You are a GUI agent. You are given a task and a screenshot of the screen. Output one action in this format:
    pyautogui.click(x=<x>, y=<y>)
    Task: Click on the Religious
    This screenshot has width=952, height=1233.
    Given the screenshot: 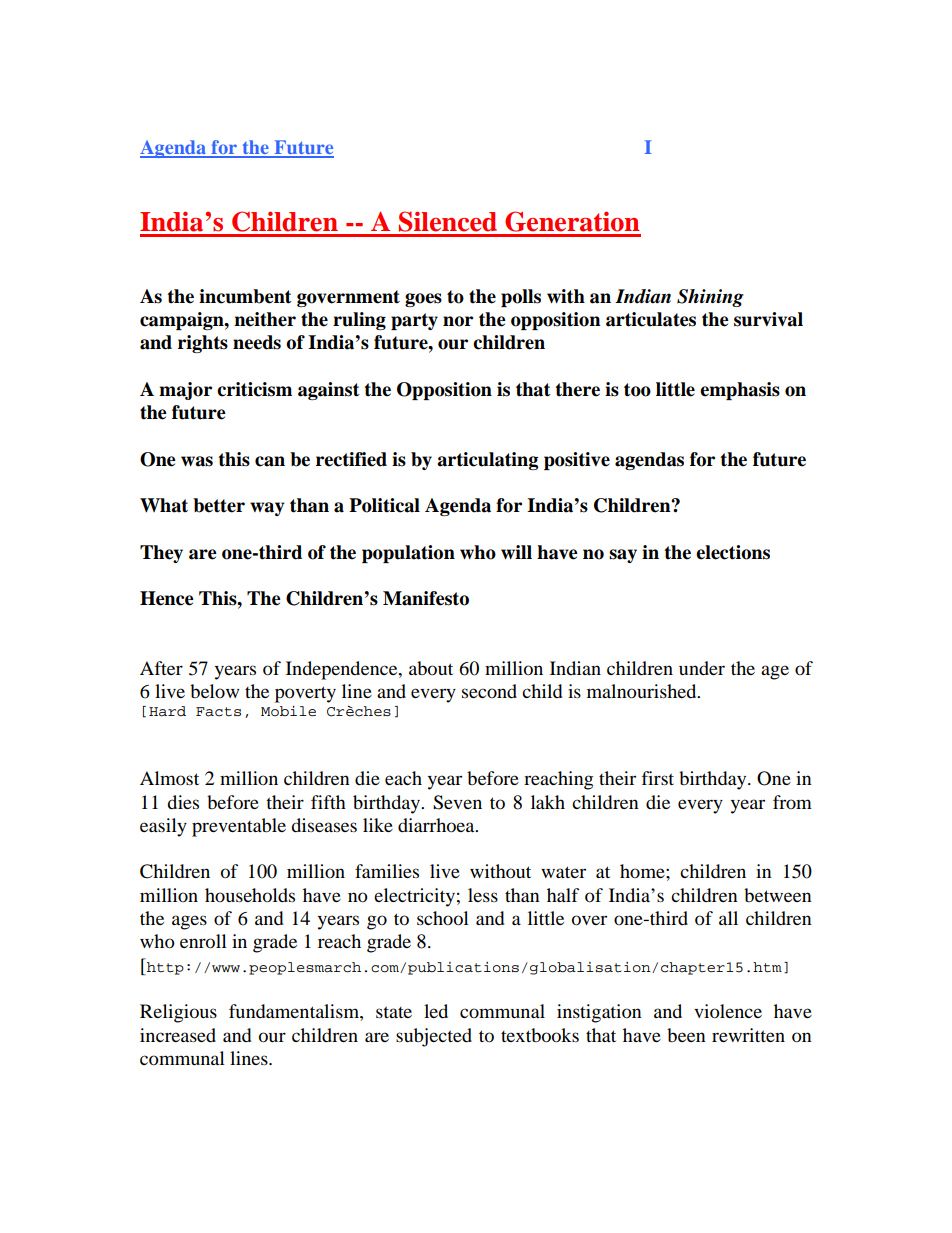 What is the action you would take?
    pyautogui.click(x=178, y=1013)
